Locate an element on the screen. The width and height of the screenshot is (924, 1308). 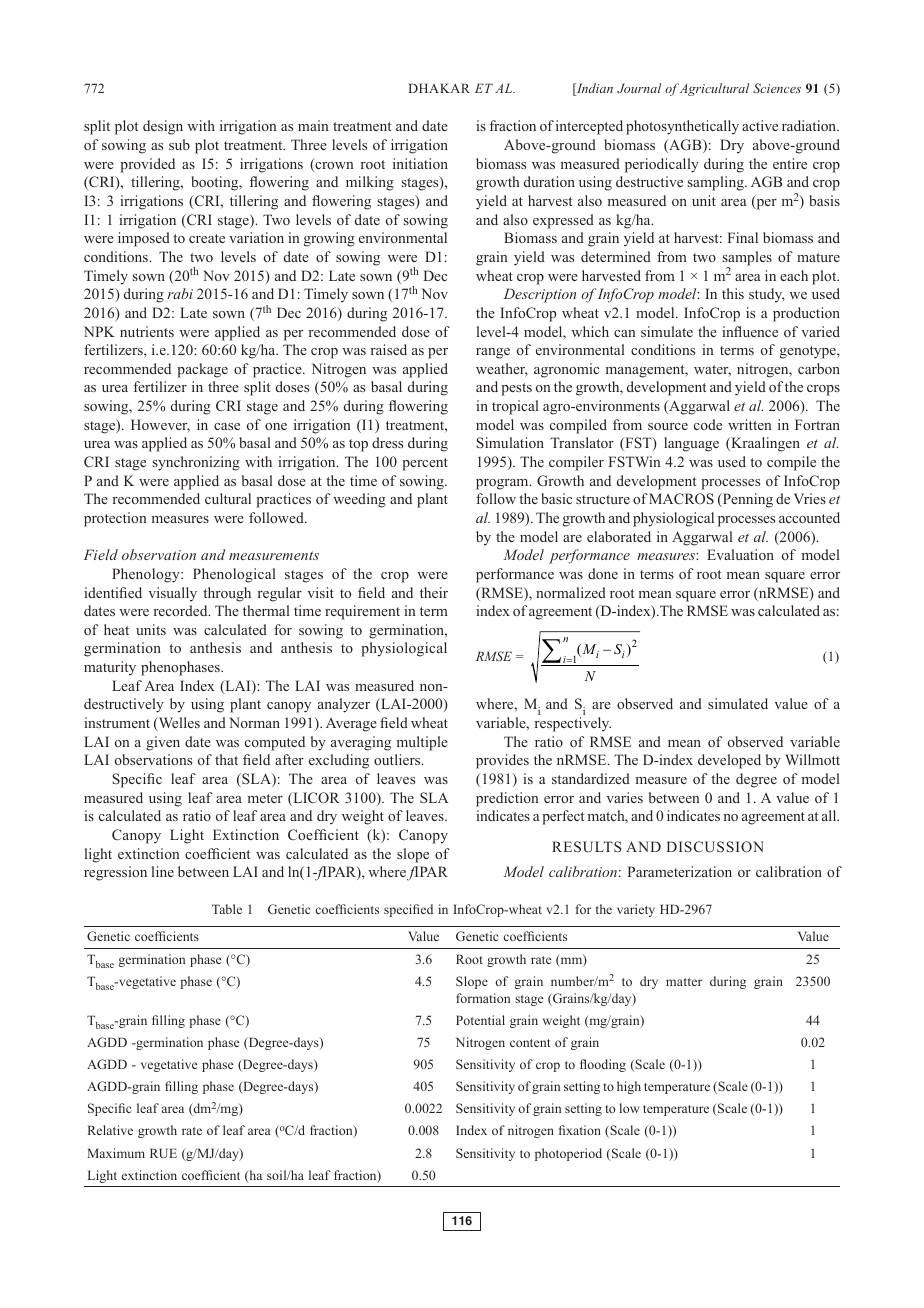
design is located at coordinates (163, 127).
